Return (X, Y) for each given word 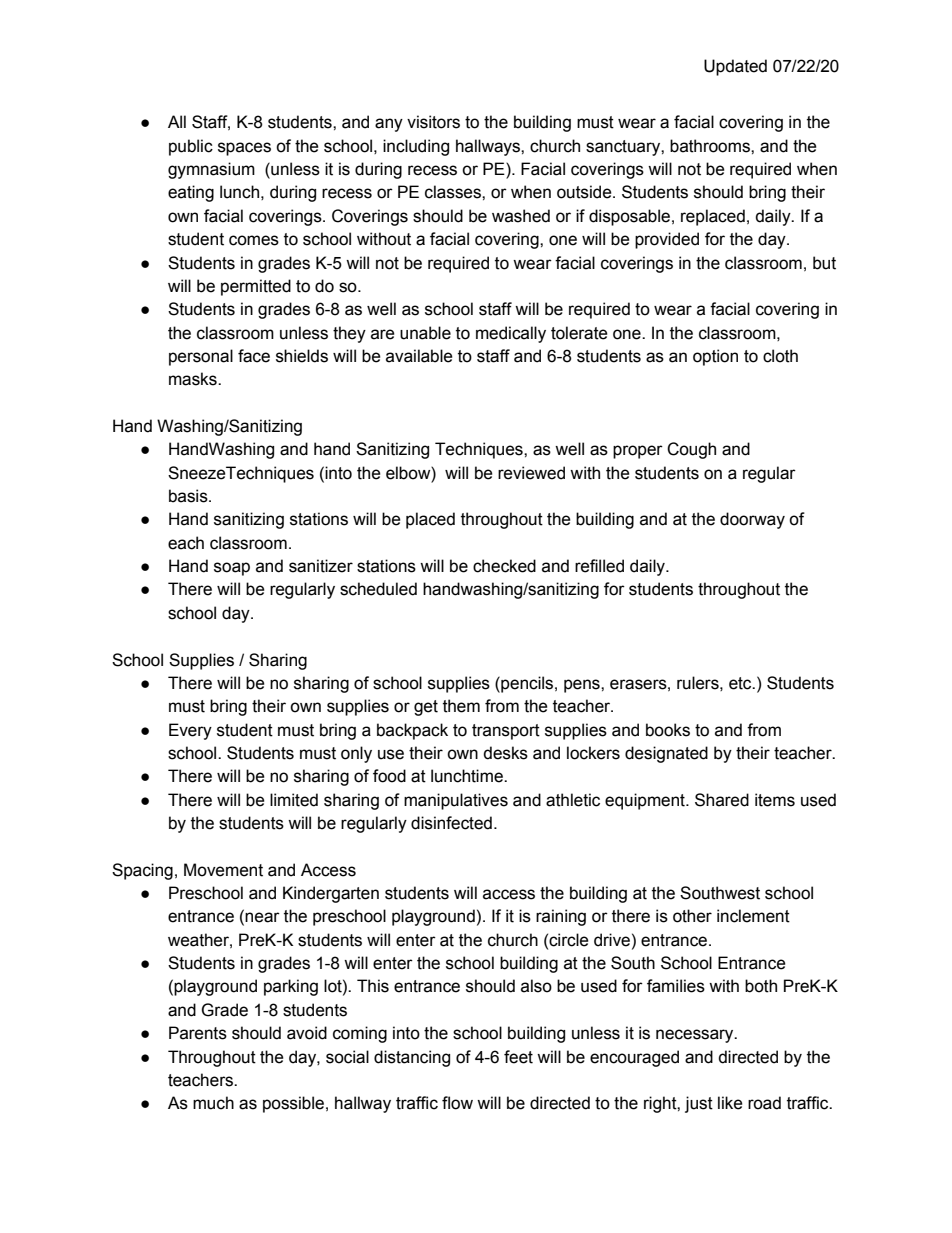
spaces (244, 149)
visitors (433, 122)
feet (518, 1057)
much (213, 1103)
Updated (735, 67)
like (730, 1103)
